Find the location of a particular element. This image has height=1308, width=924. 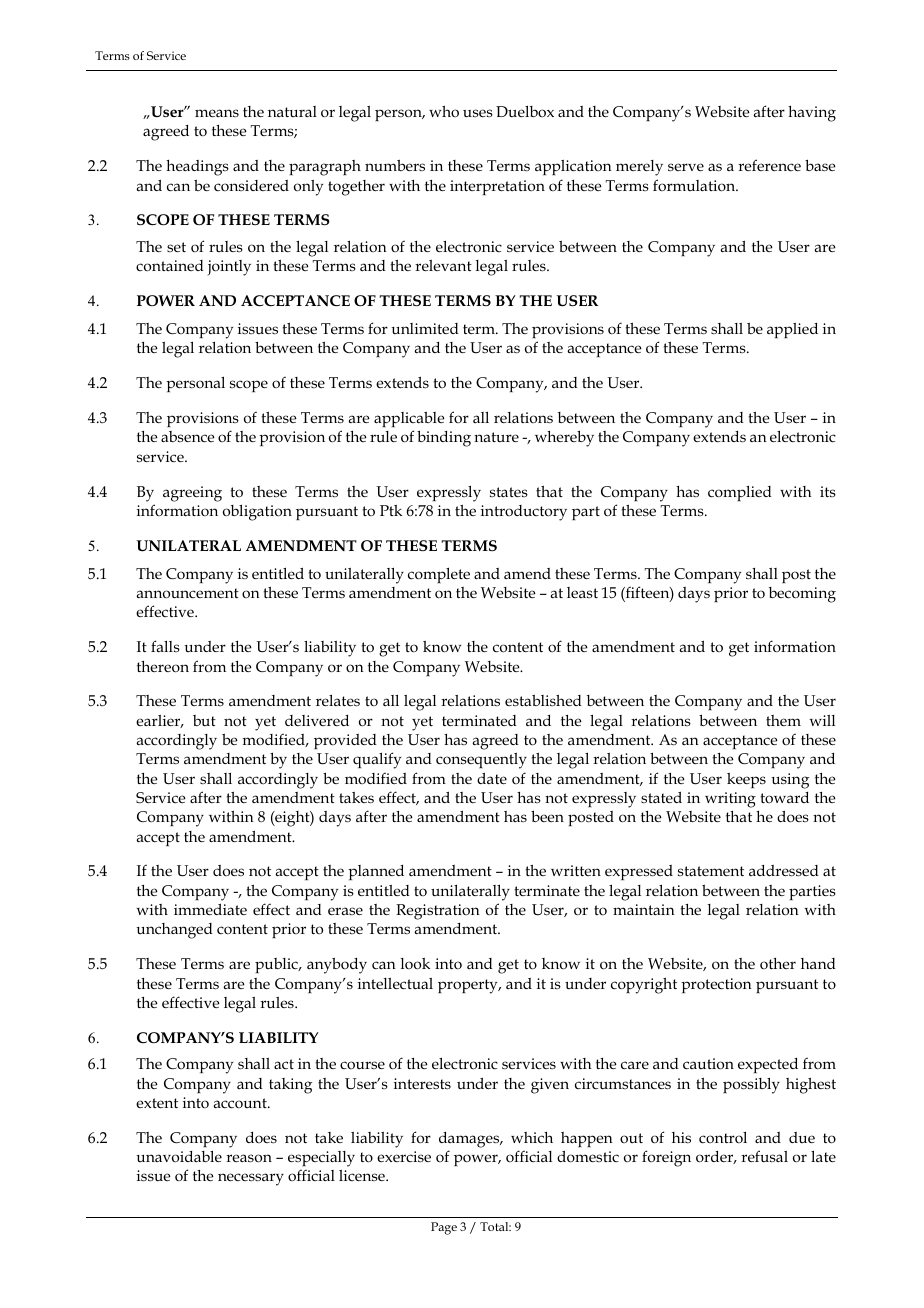

been is located at coordinates (547, 816).
